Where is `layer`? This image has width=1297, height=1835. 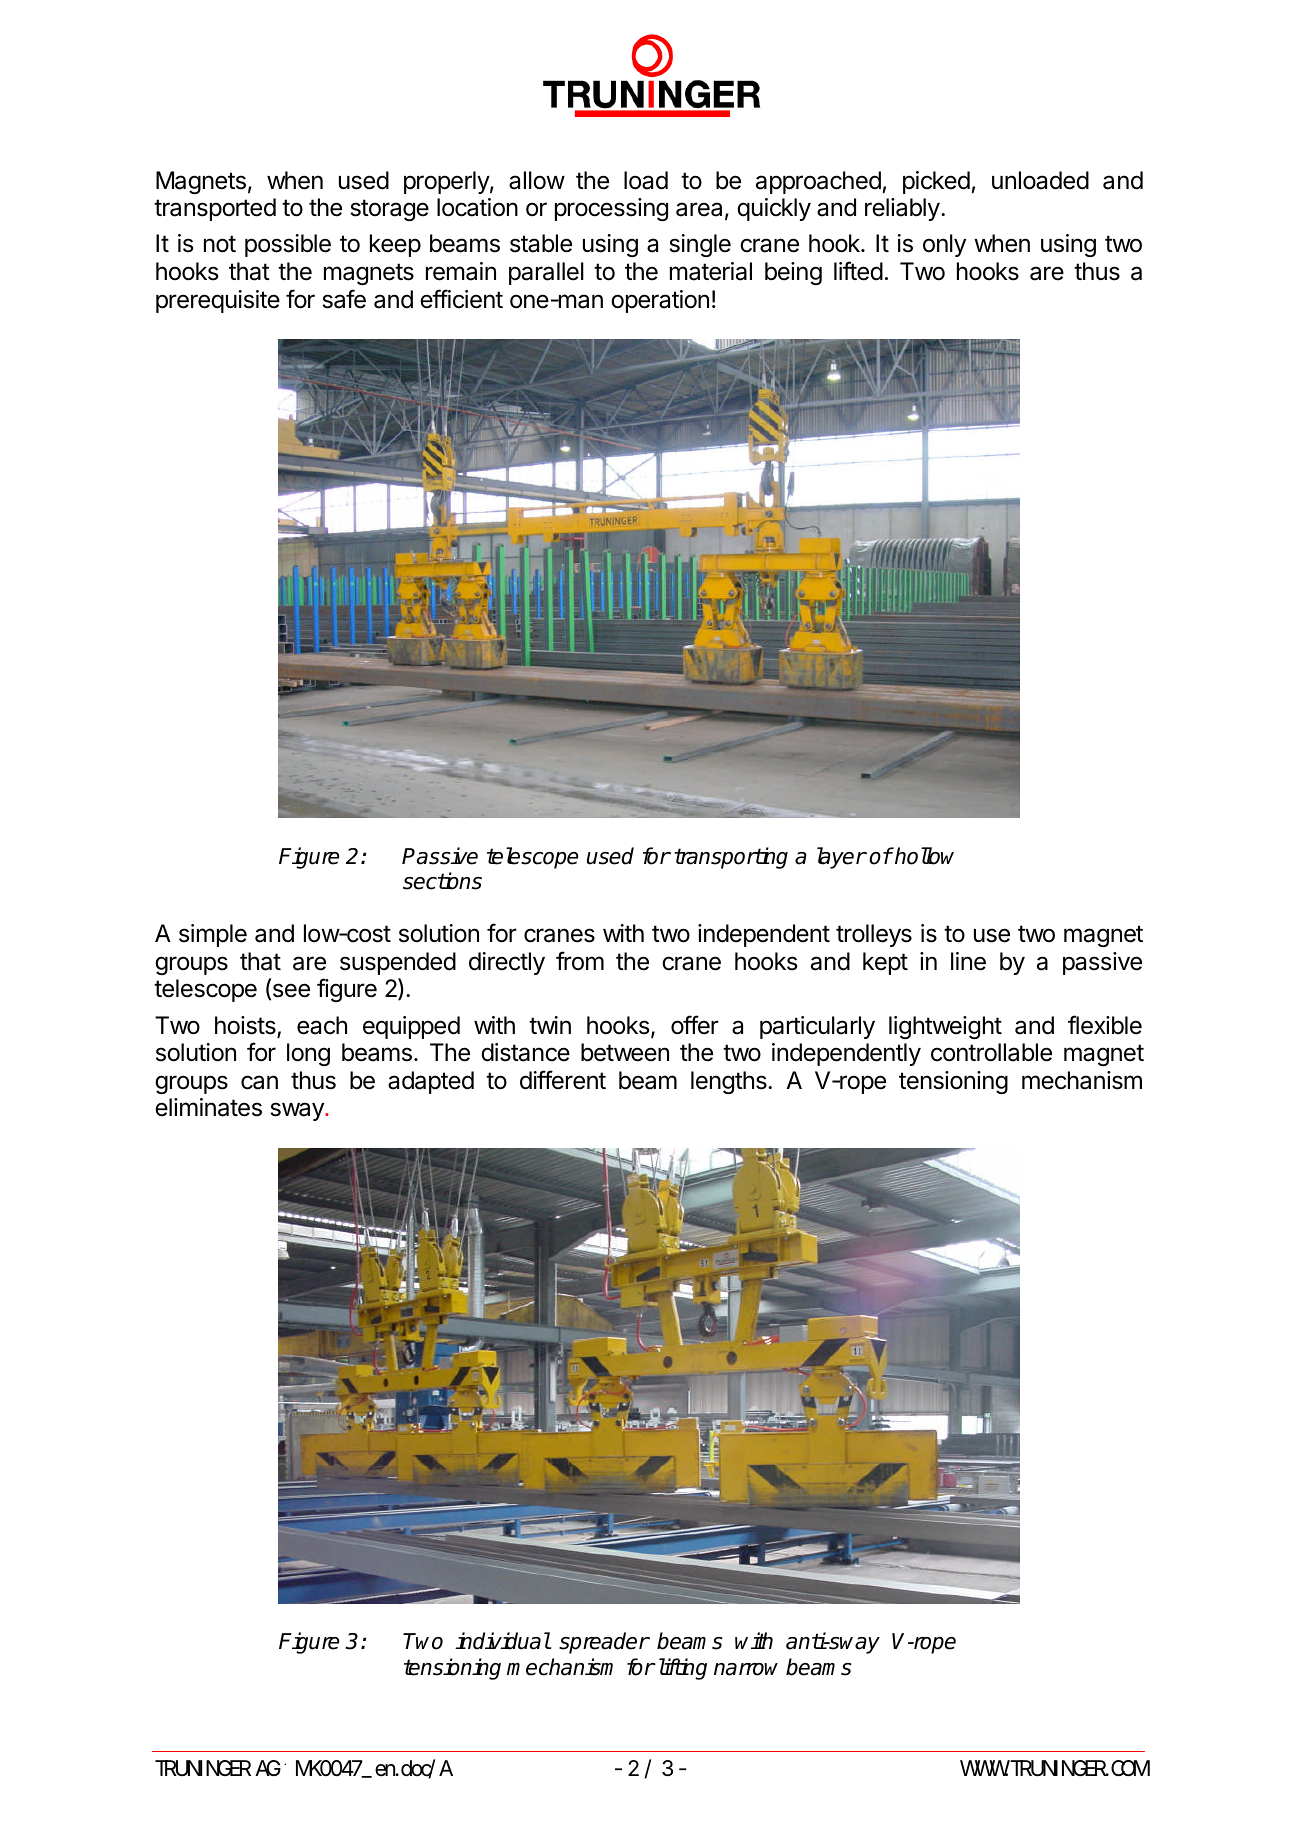
layer is located at coordinates (841, 858).
